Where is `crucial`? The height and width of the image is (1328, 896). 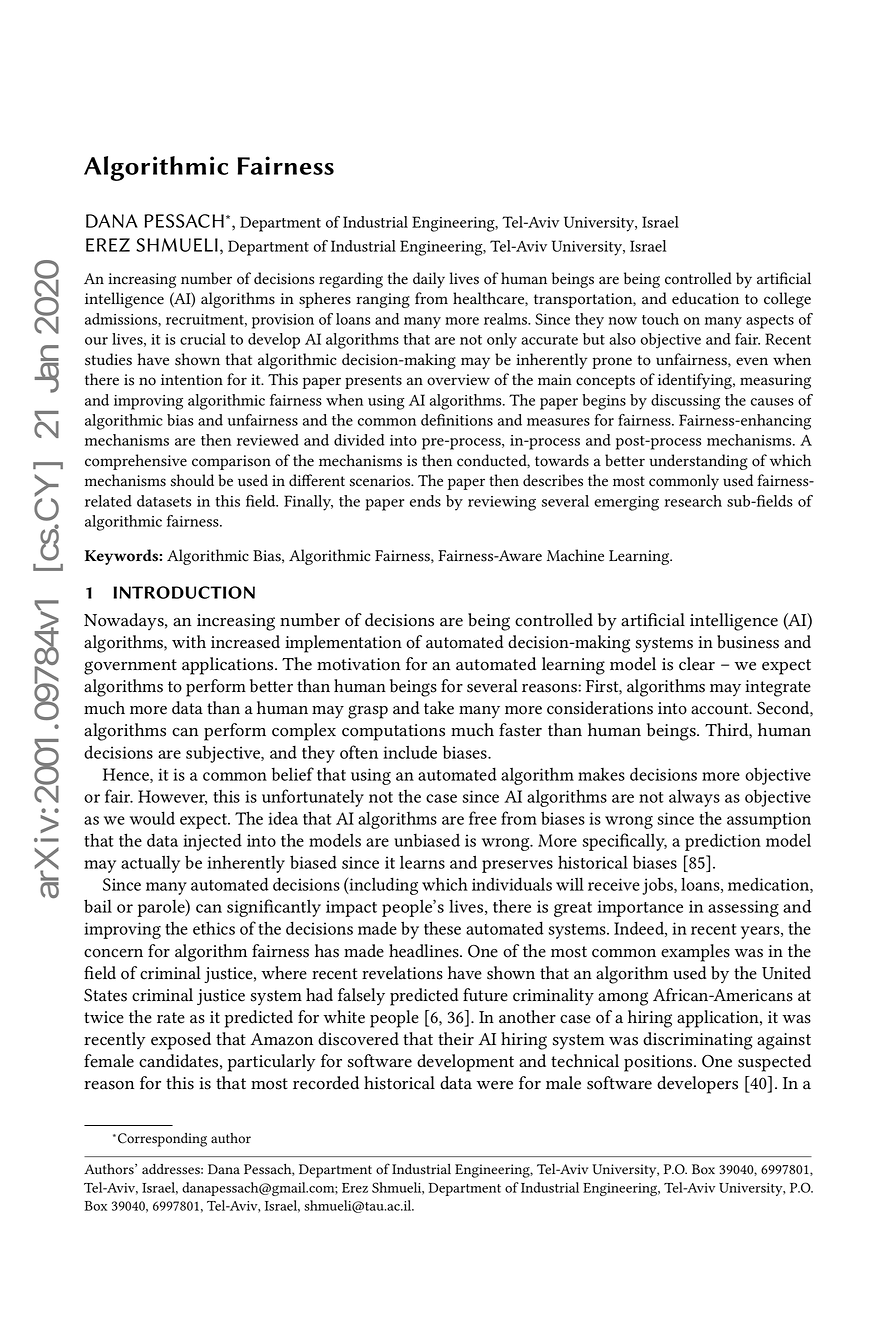
crucial is located at coordinates (203, 339).
